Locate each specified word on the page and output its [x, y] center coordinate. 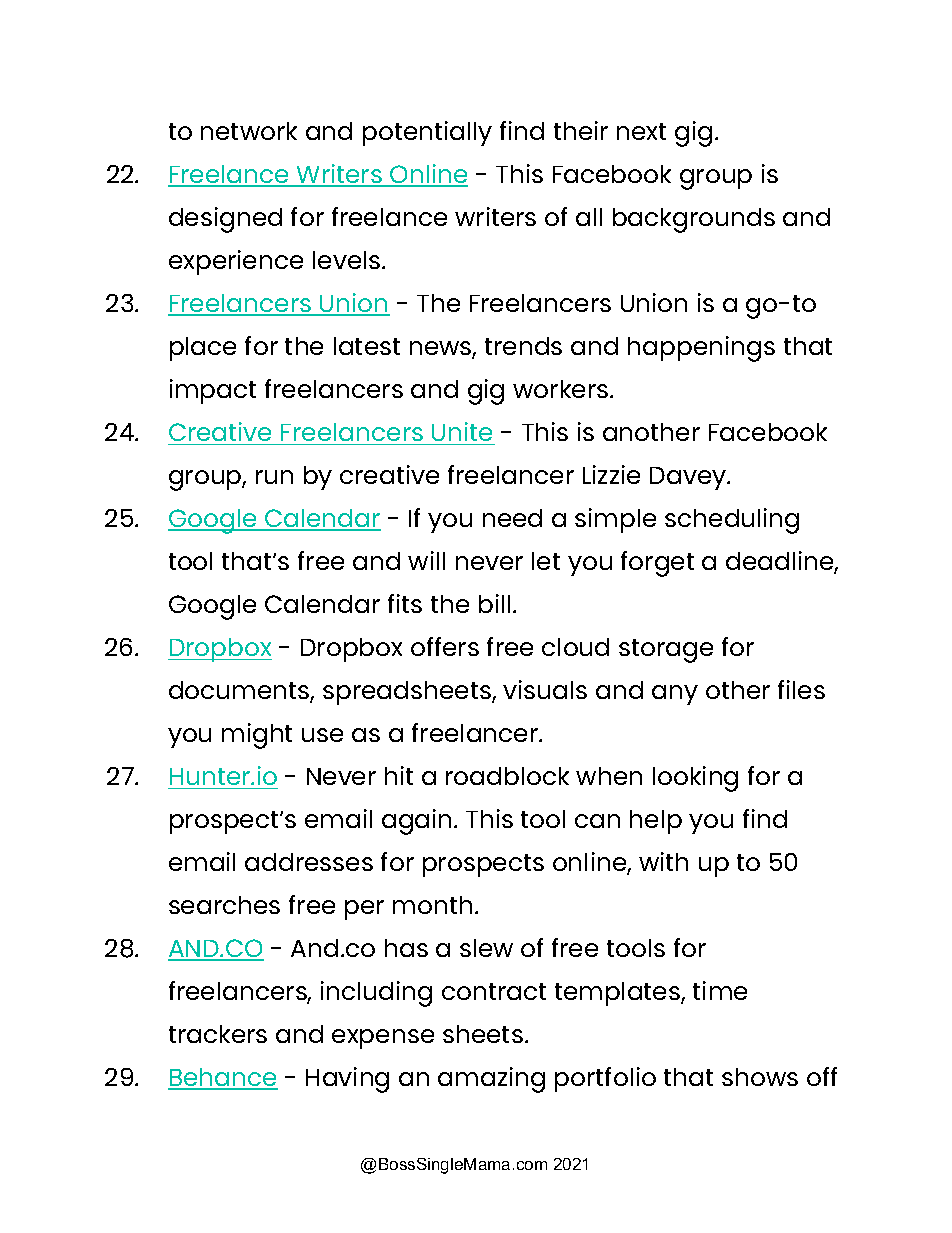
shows [760, 1077]
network [249, 131]
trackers [218, 1034]
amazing [491, 1080]
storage [666, 651]
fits [405, 603]
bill [494, 603]
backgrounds [694, 220]
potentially [427, 133]
